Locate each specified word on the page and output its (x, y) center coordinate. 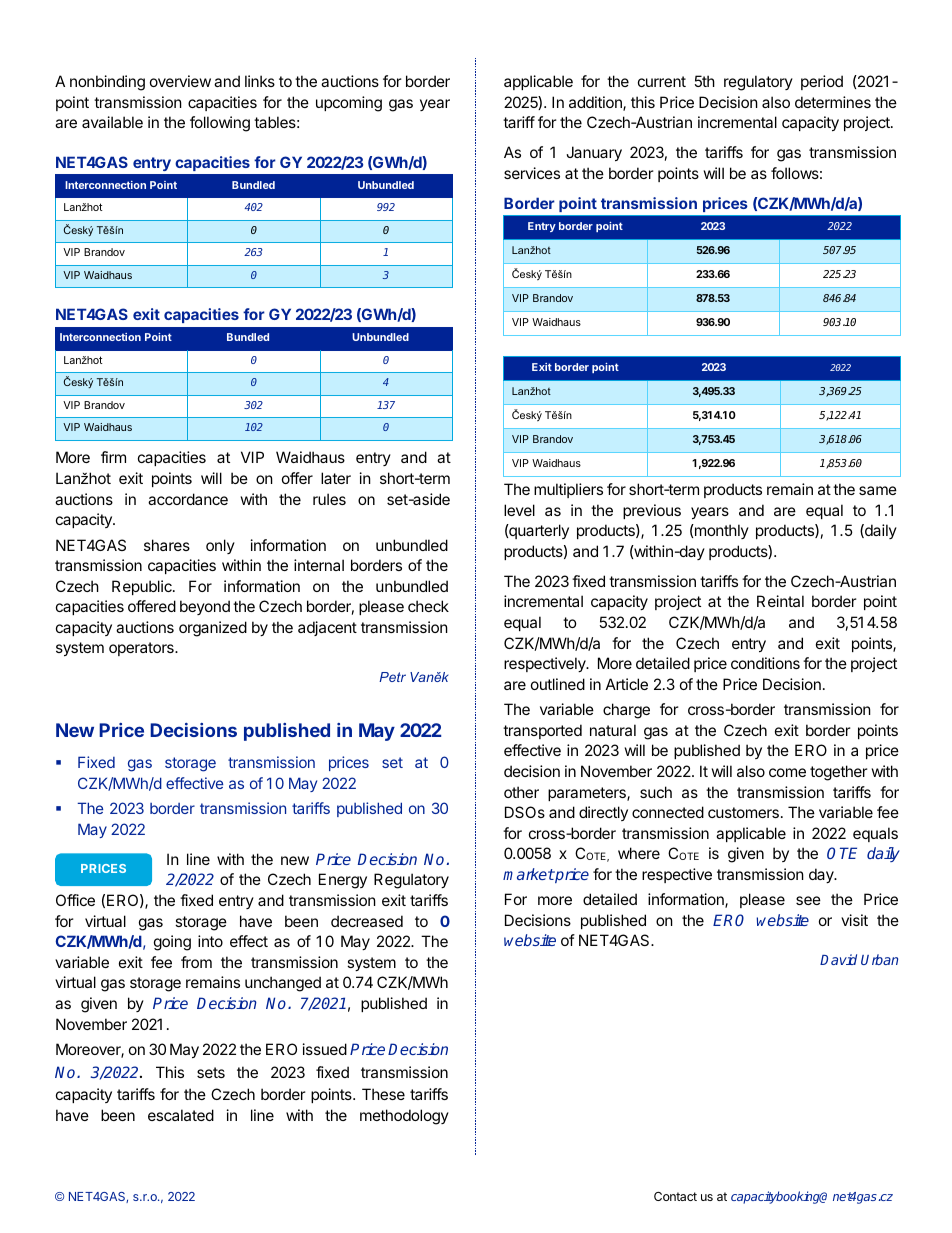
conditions (765, 663)
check (428, 606)
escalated (181, 1115)
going (172, 943)
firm (113, 457)
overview (180, 81)
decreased (367, 921)
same (878, 490)
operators (142, 649)
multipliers (568, 490)
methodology (404, 1117)
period (822, 82)
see (808, 900)
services (532, 173)
